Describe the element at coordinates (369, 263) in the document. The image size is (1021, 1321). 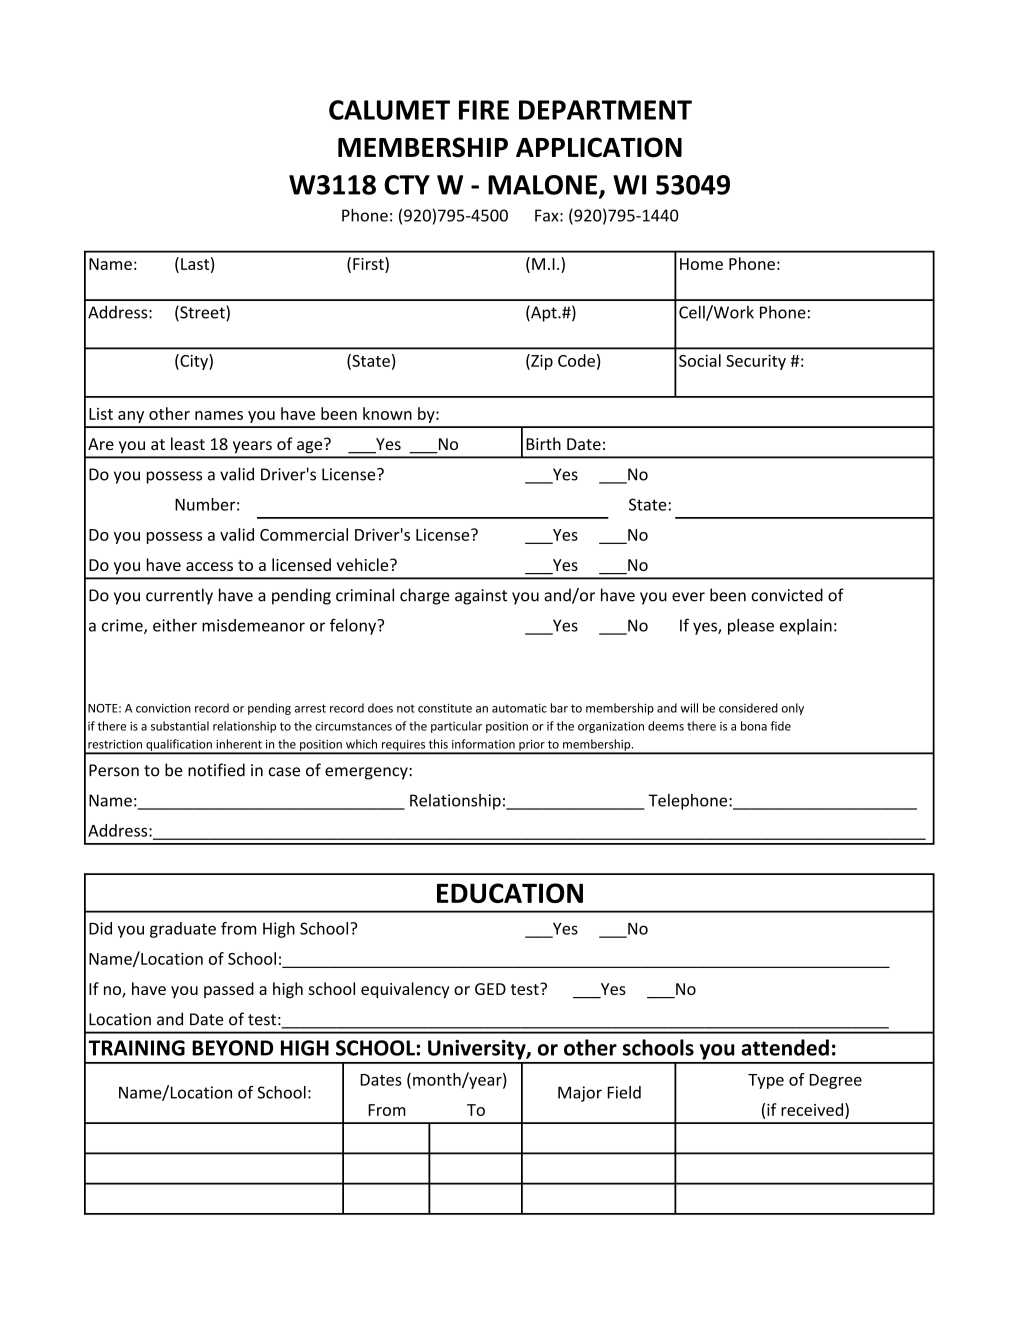
I see `First` at that location.
